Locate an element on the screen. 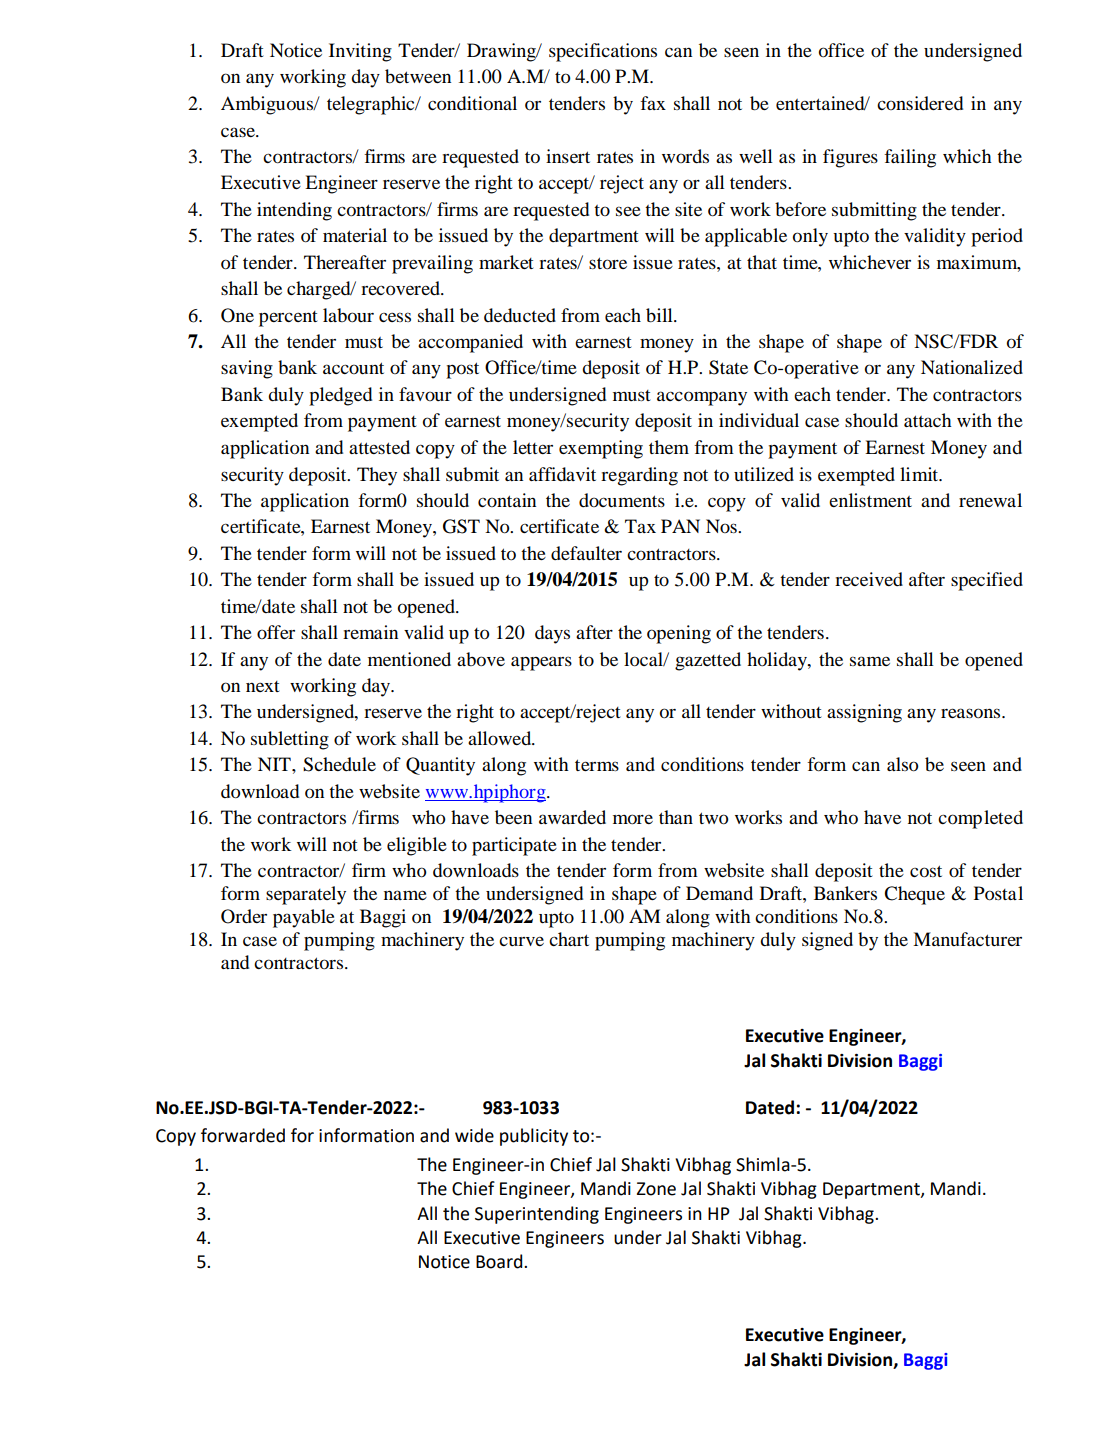  Inviting is located at coordinates (360, 52).
